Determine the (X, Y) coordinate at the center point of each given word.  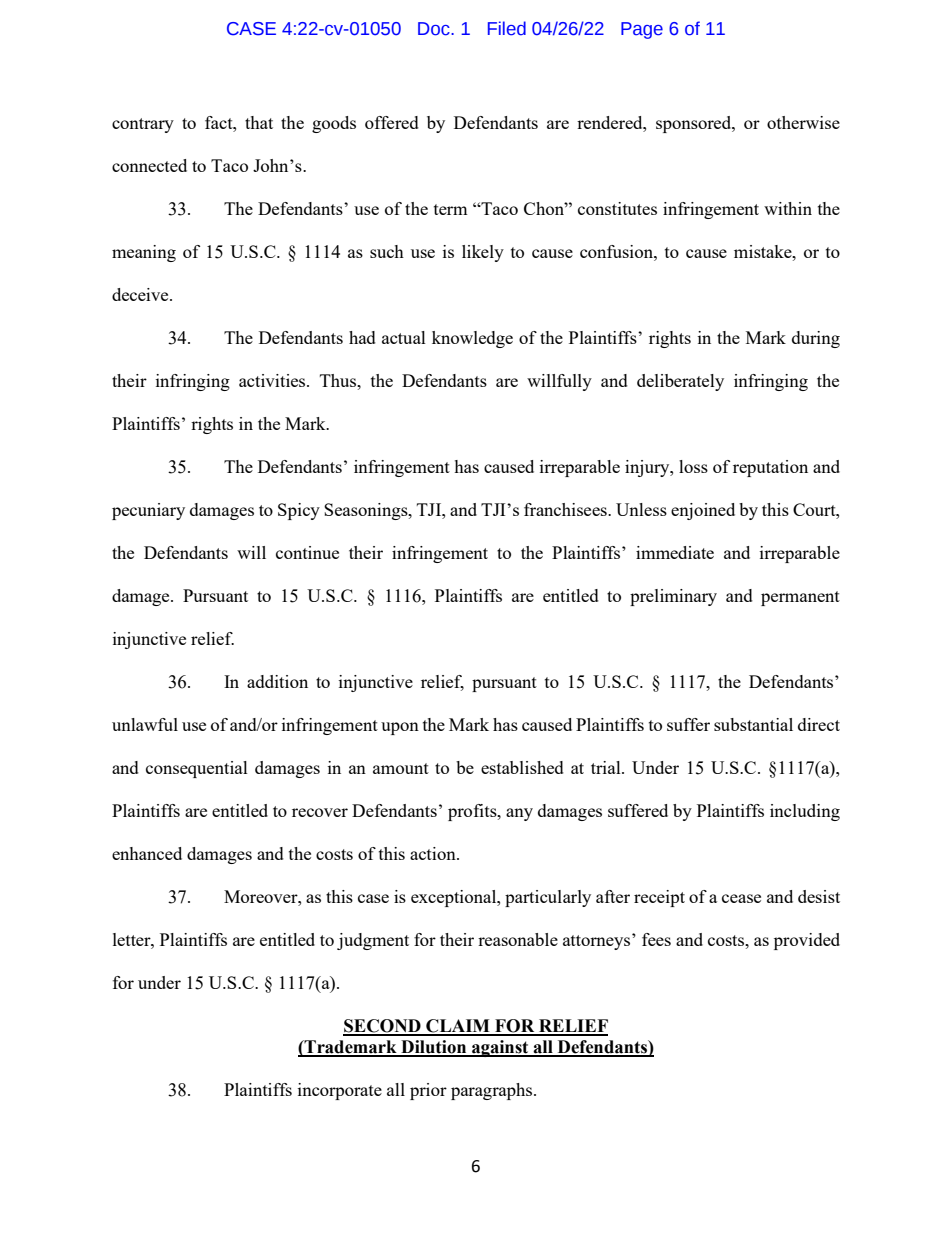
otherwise (803, 122)
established (522, 767)
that (259, 122)
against (500, 1048)
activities (273, 380)
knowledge (472, 339)
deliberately (680, 382)
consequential (197, 769)
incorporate (340, 1091)
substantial (753, 724)
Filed (507, 28)
